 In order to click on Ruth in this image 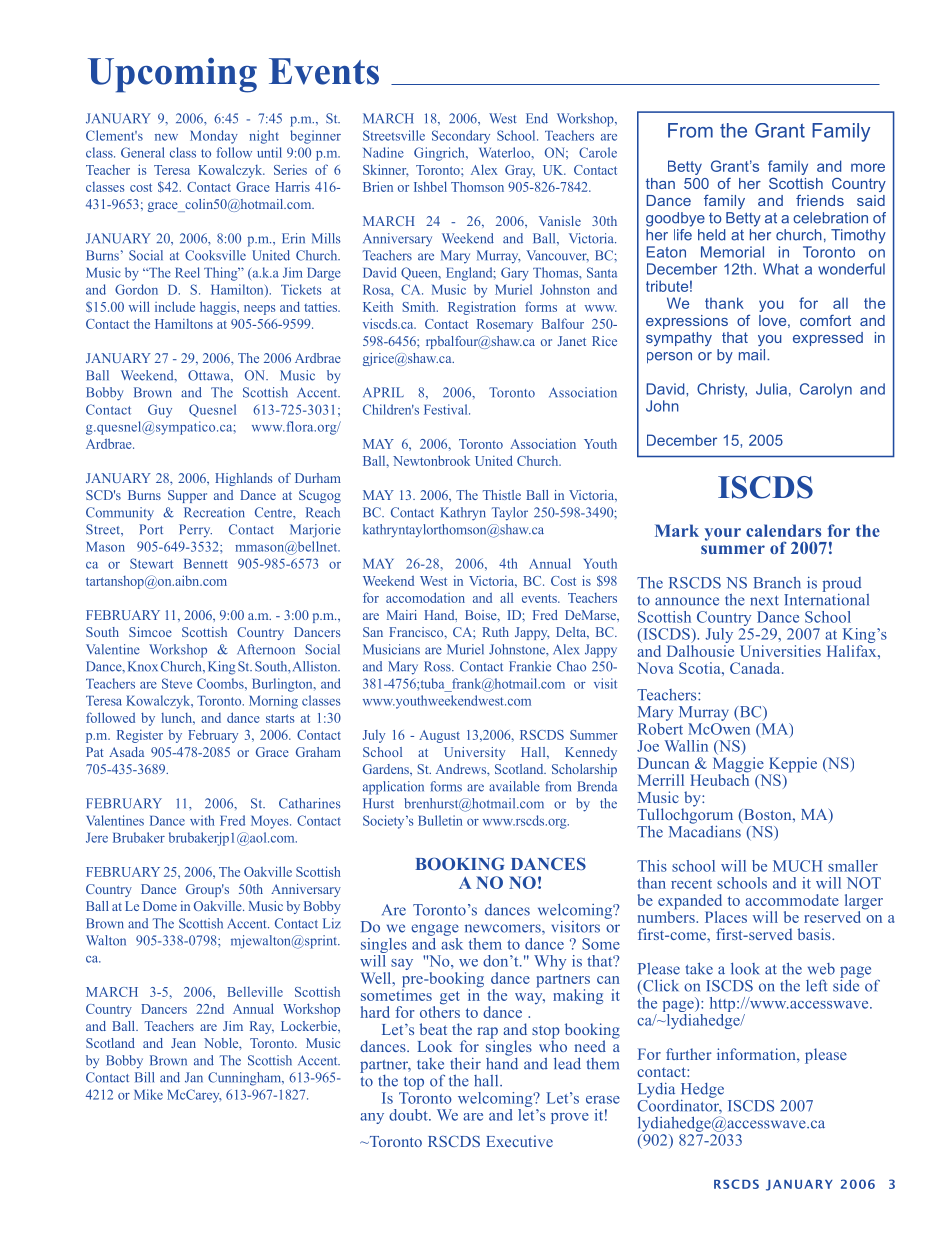, I will do `click(495, 632)`.
